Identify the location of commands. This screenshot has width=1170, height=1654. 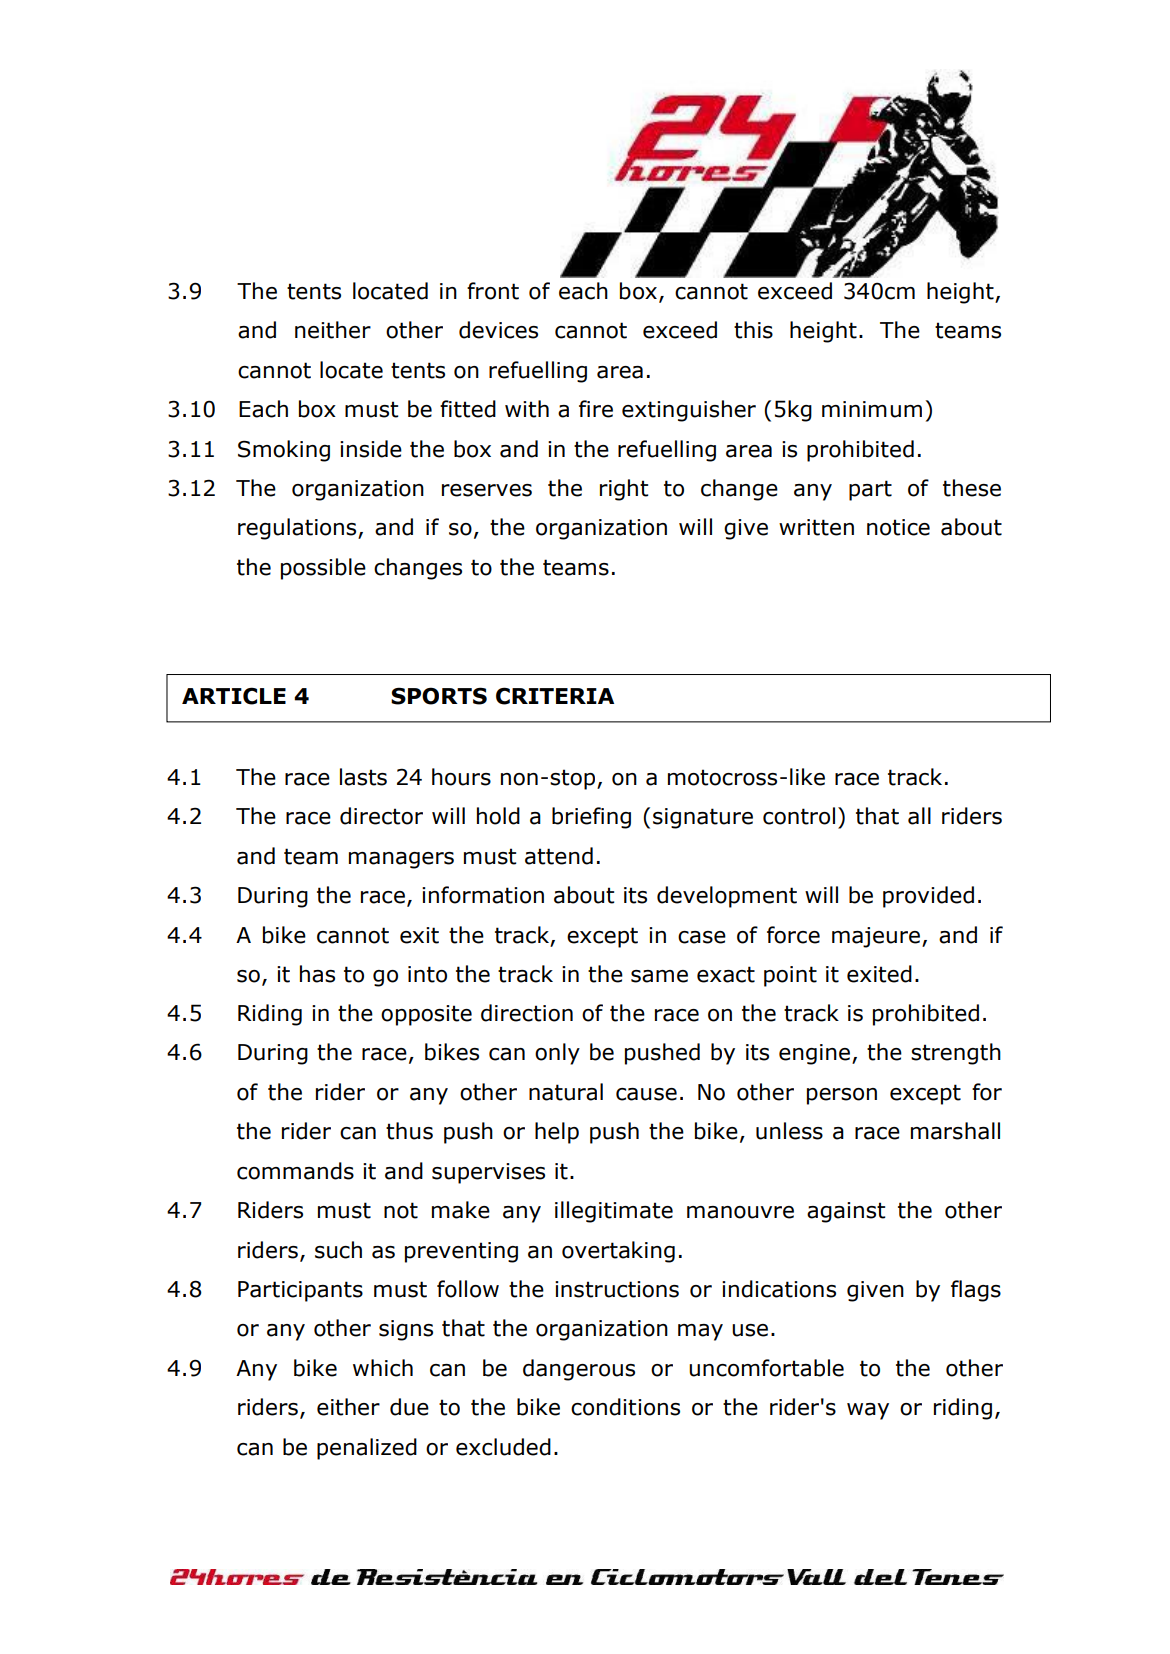
(295, 1171).
